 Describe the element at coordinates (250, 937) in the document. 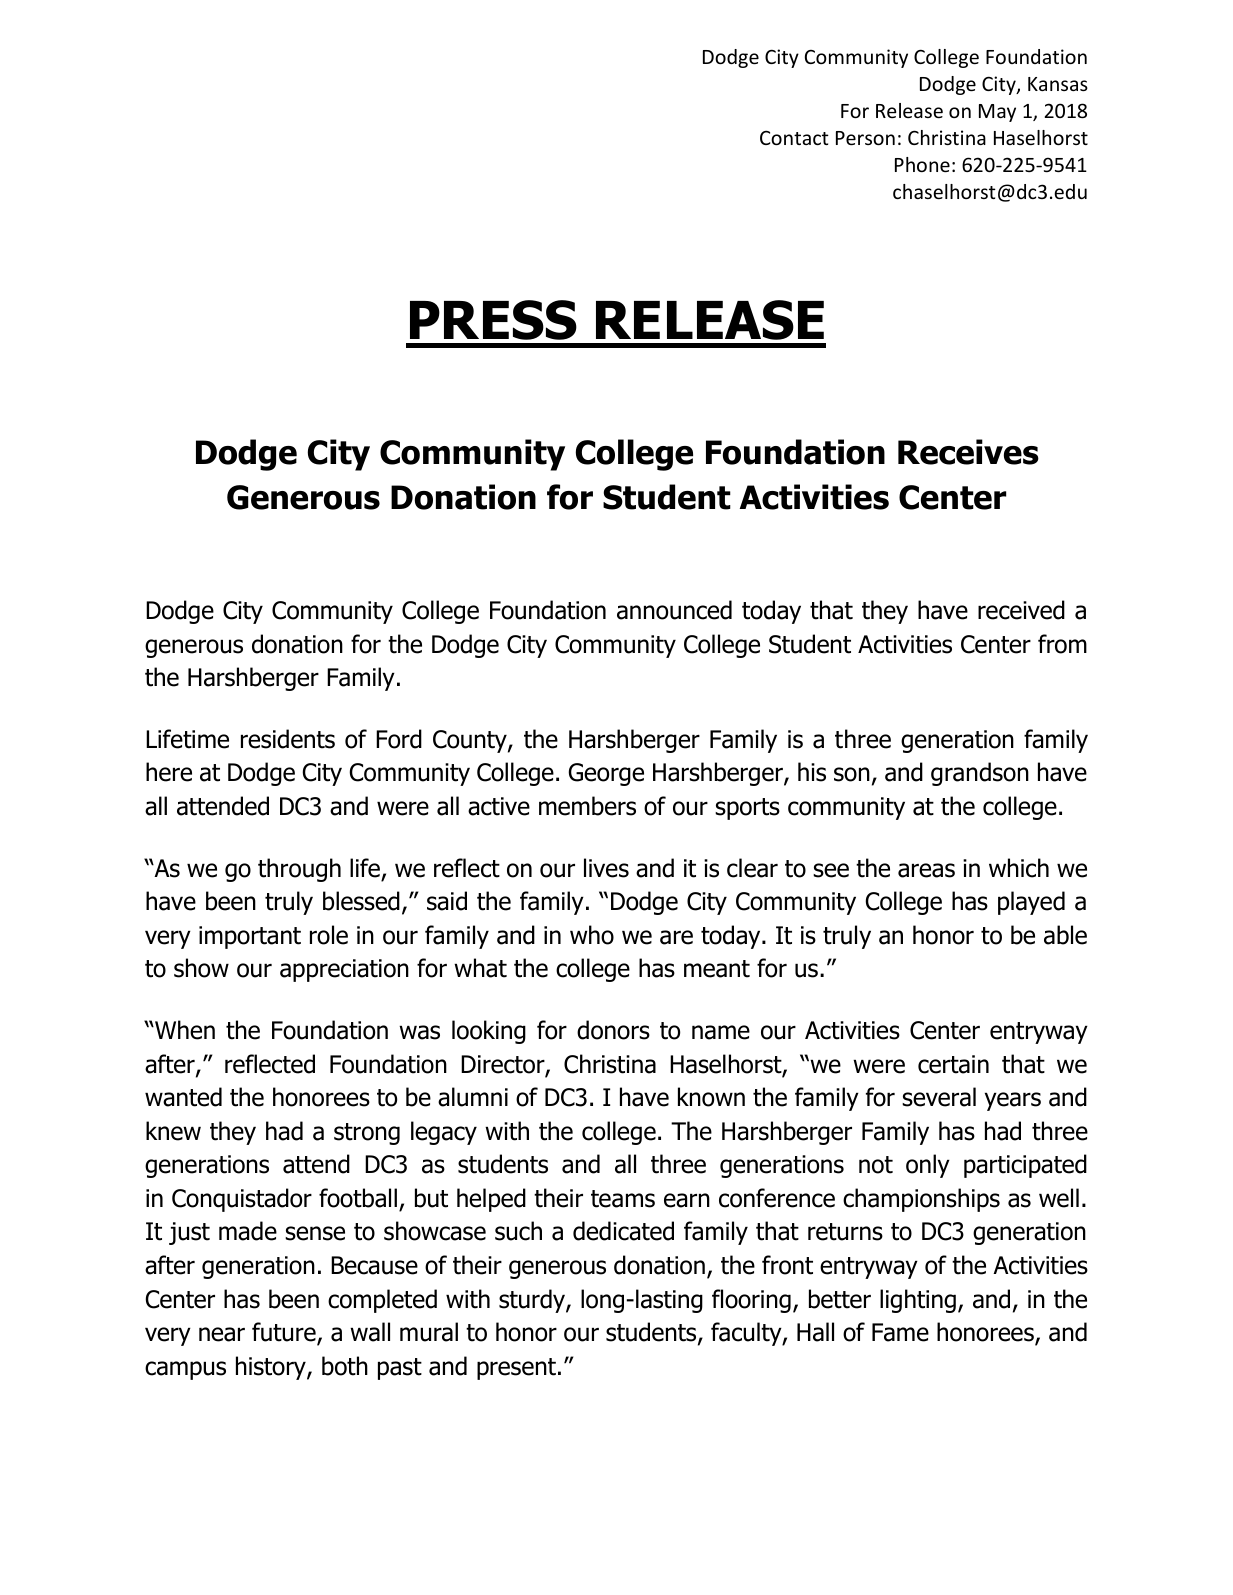

I see `important` at that location.
